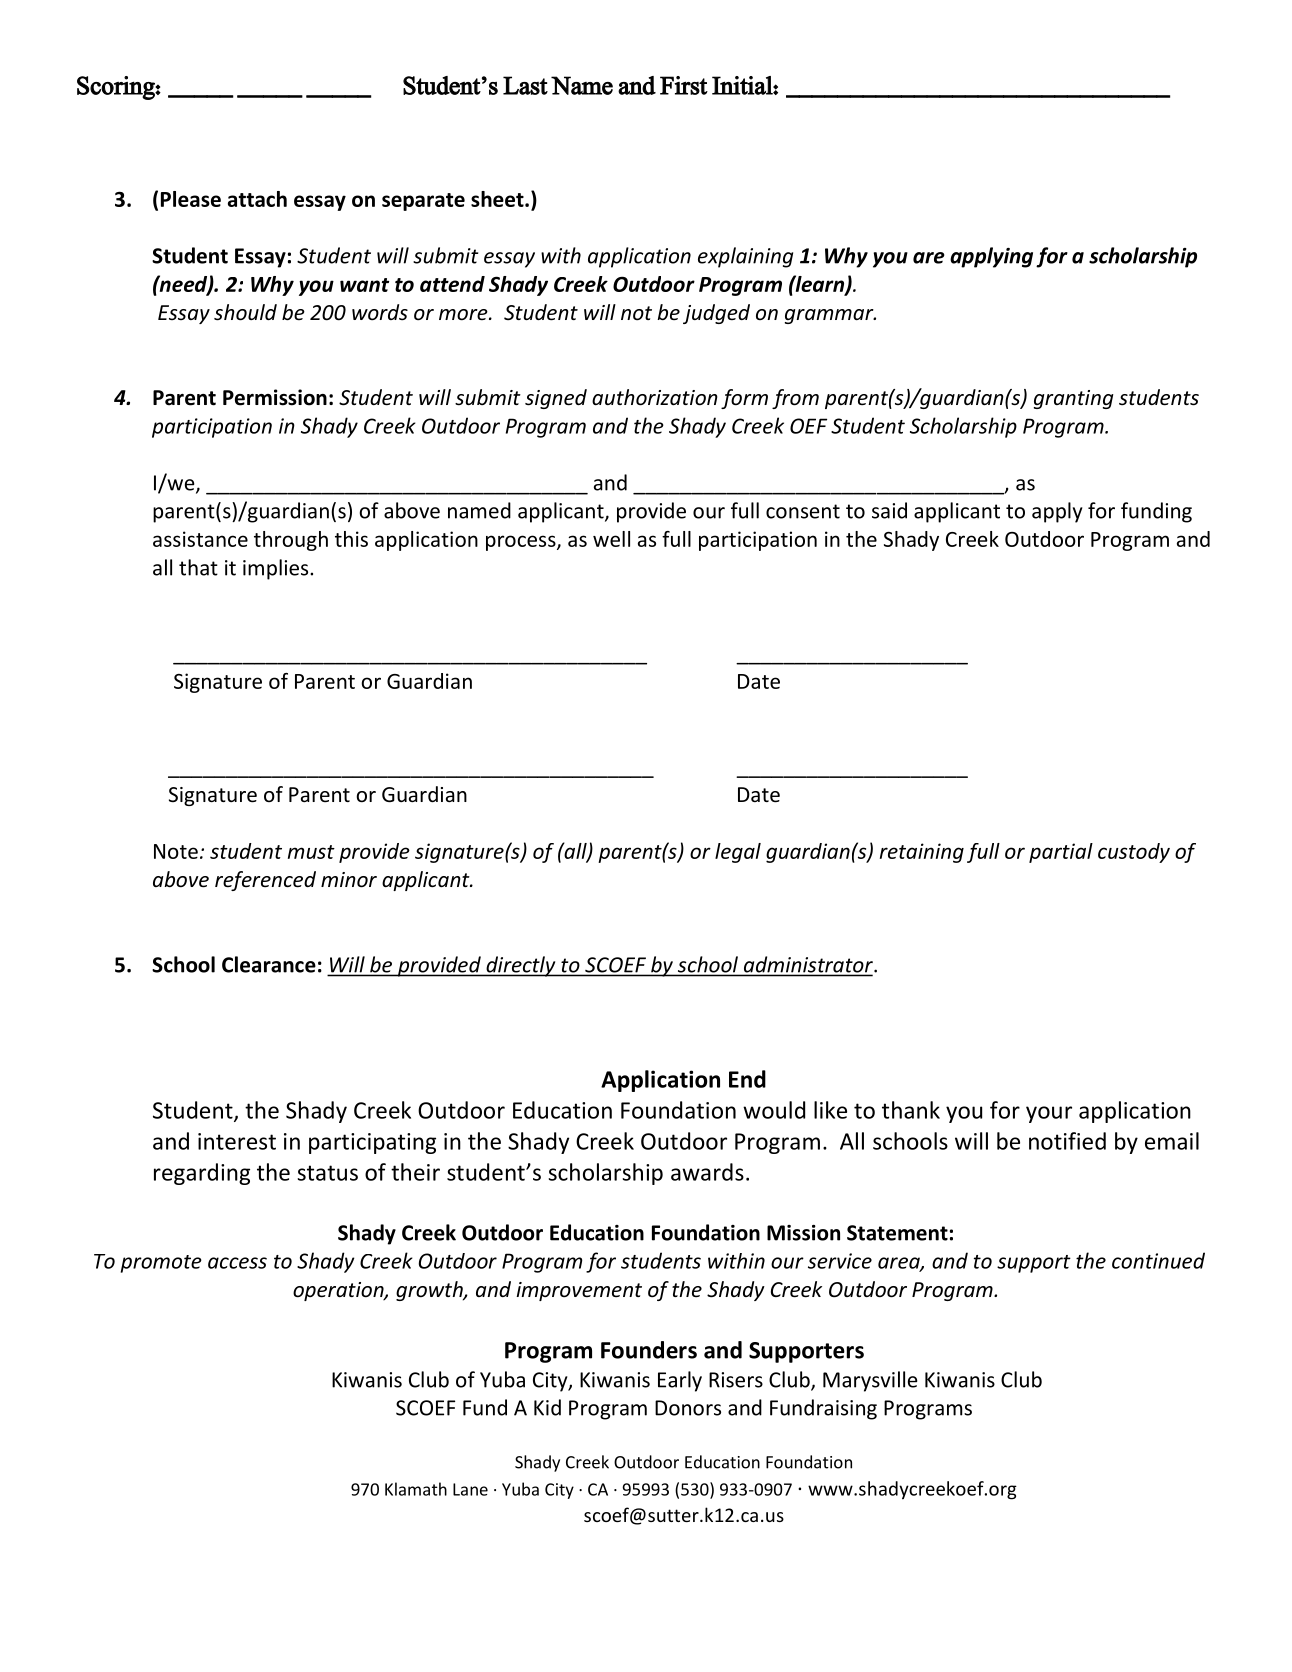 The image size is (1292, 1672). Describe the element at coordinates (245, 312) in the screenshot. I see `should` at that location.
